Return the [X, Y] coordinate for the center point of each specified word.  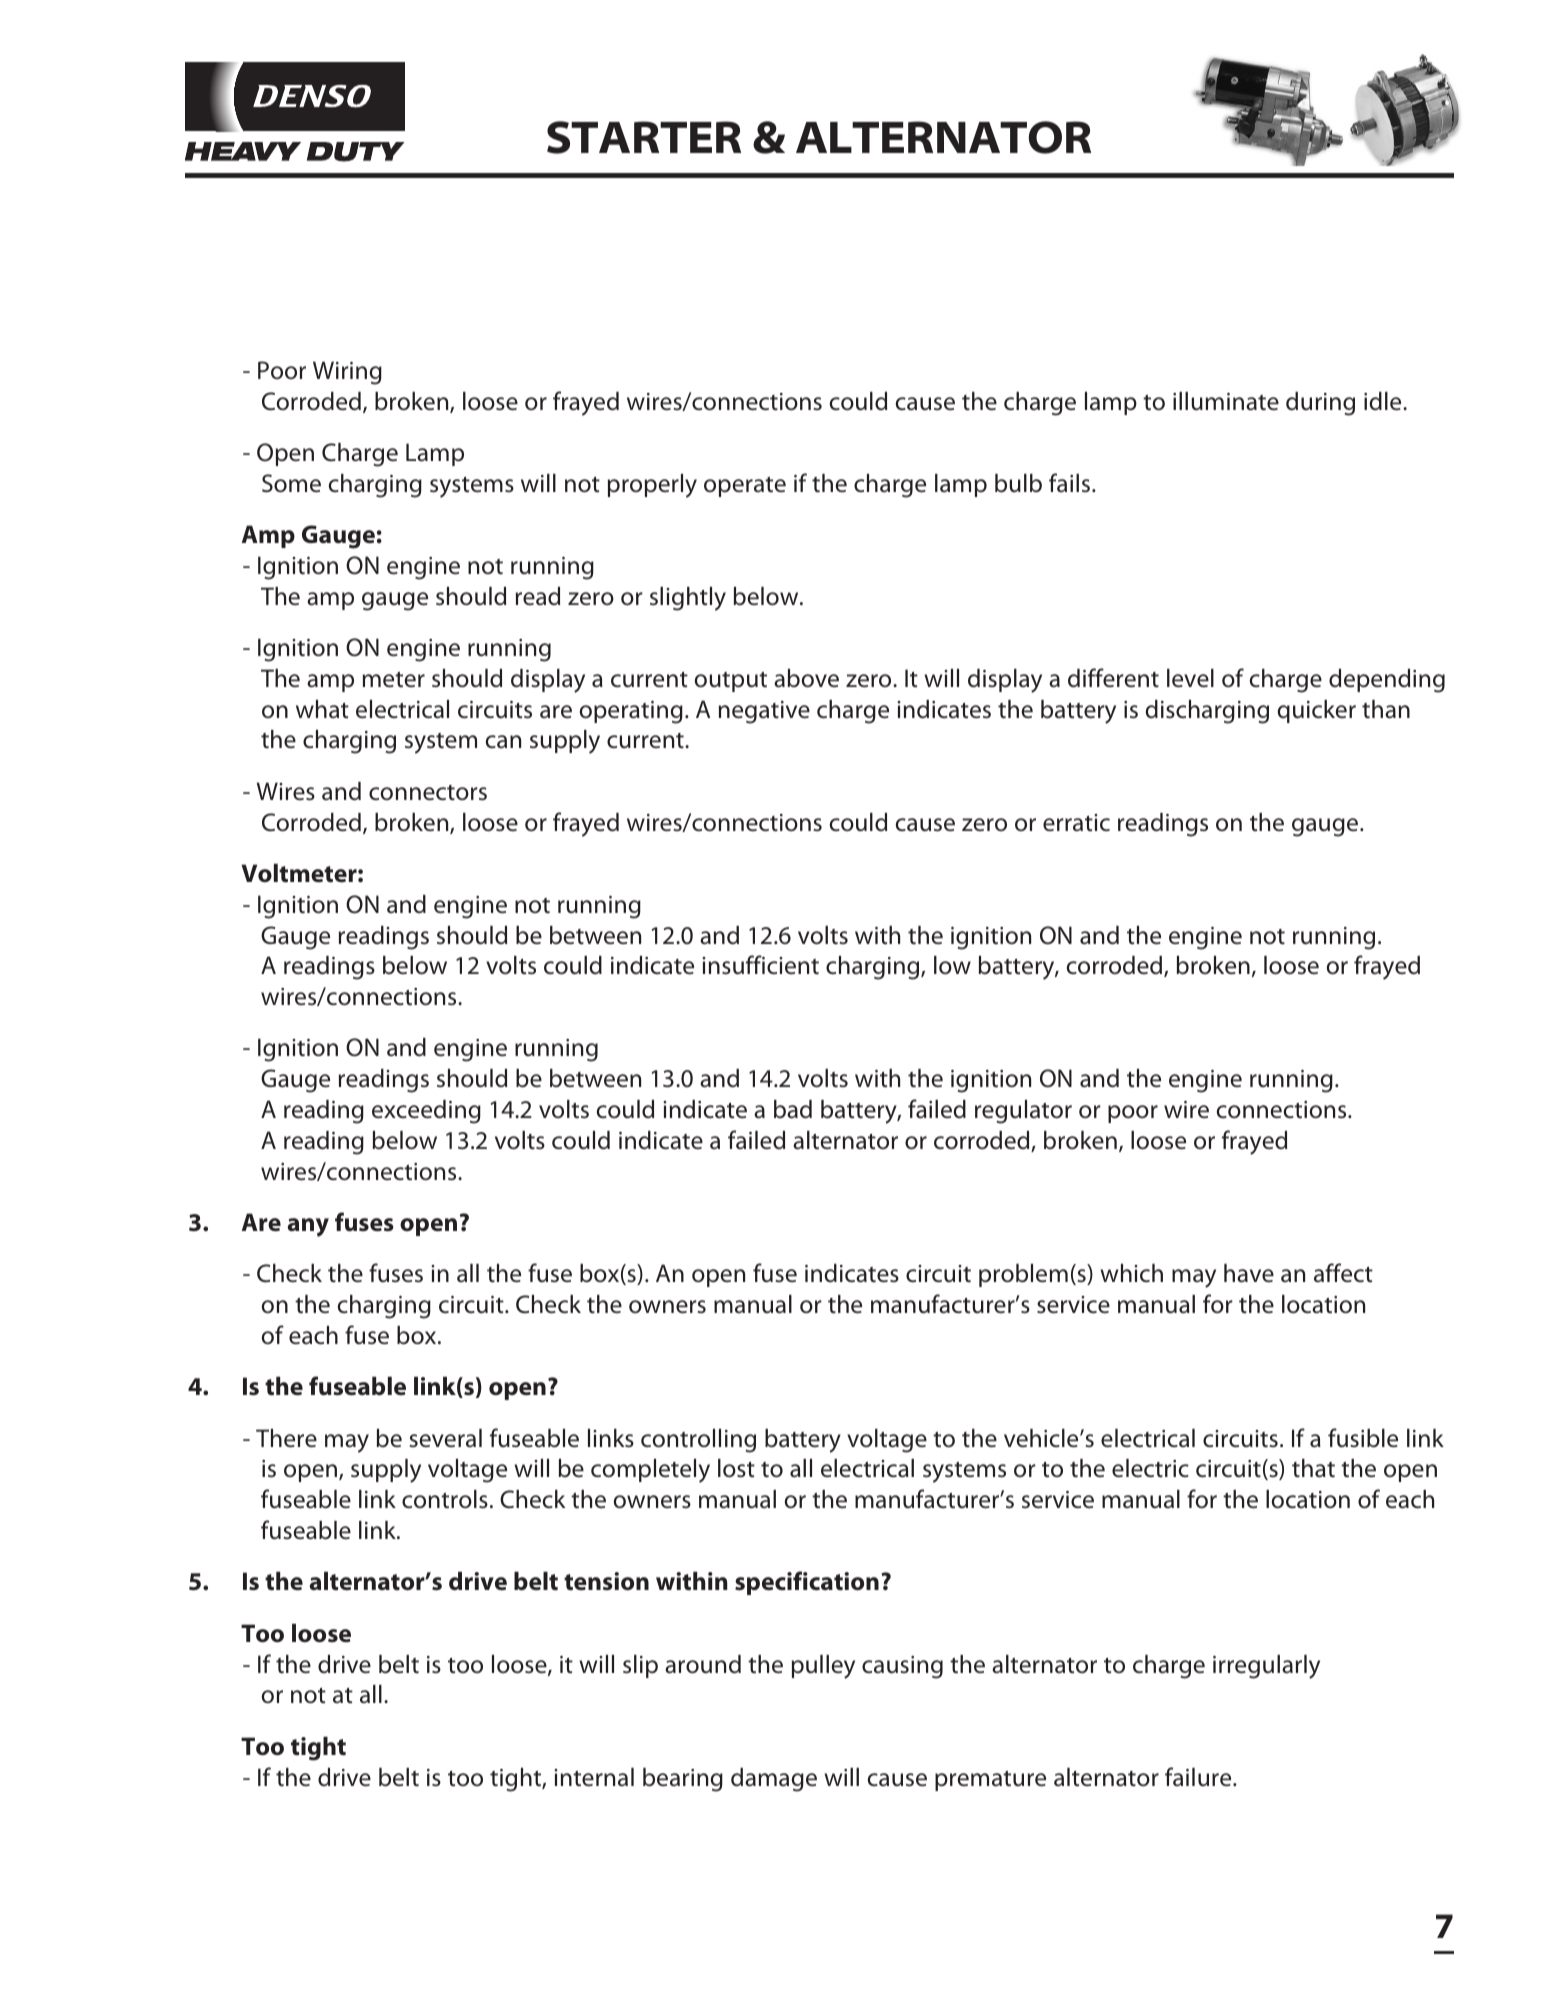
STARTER [644, 137]
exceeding [426, 1112]
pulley [823, 1667]
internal [594, 1777]
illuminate [1226, 401]
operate [745, 487]
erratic [1076, 823]
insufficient [760, 965]
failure [1199, 1777]
